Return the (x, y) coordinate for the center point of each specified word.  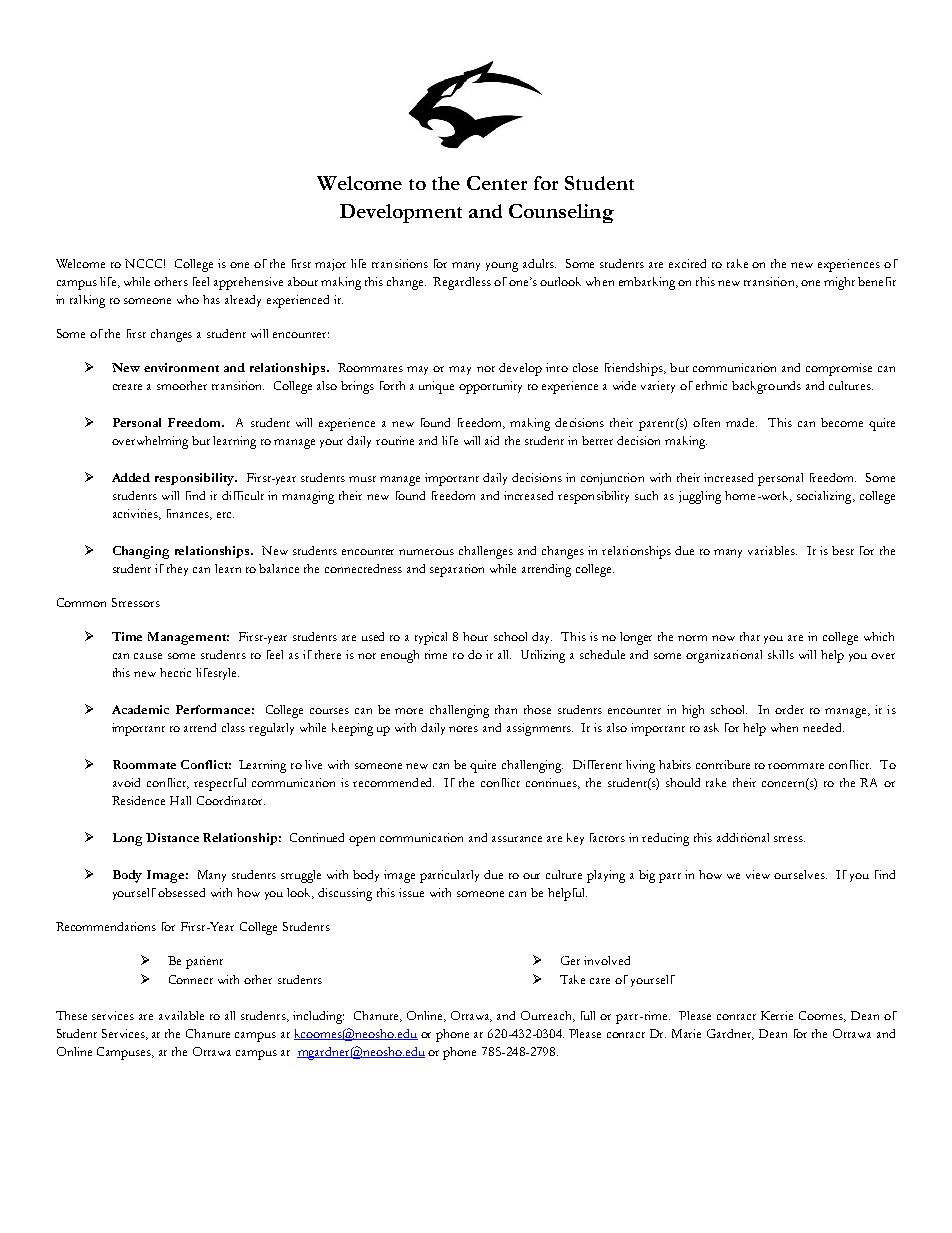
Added (131, 477)
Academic (140, 709)
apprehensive (248, 283)
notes (463, 729)
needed (823, 727)
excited (687, 263)
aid (492, 440)
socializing (825, 497)
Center (497, 183)
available (181, 1015)
